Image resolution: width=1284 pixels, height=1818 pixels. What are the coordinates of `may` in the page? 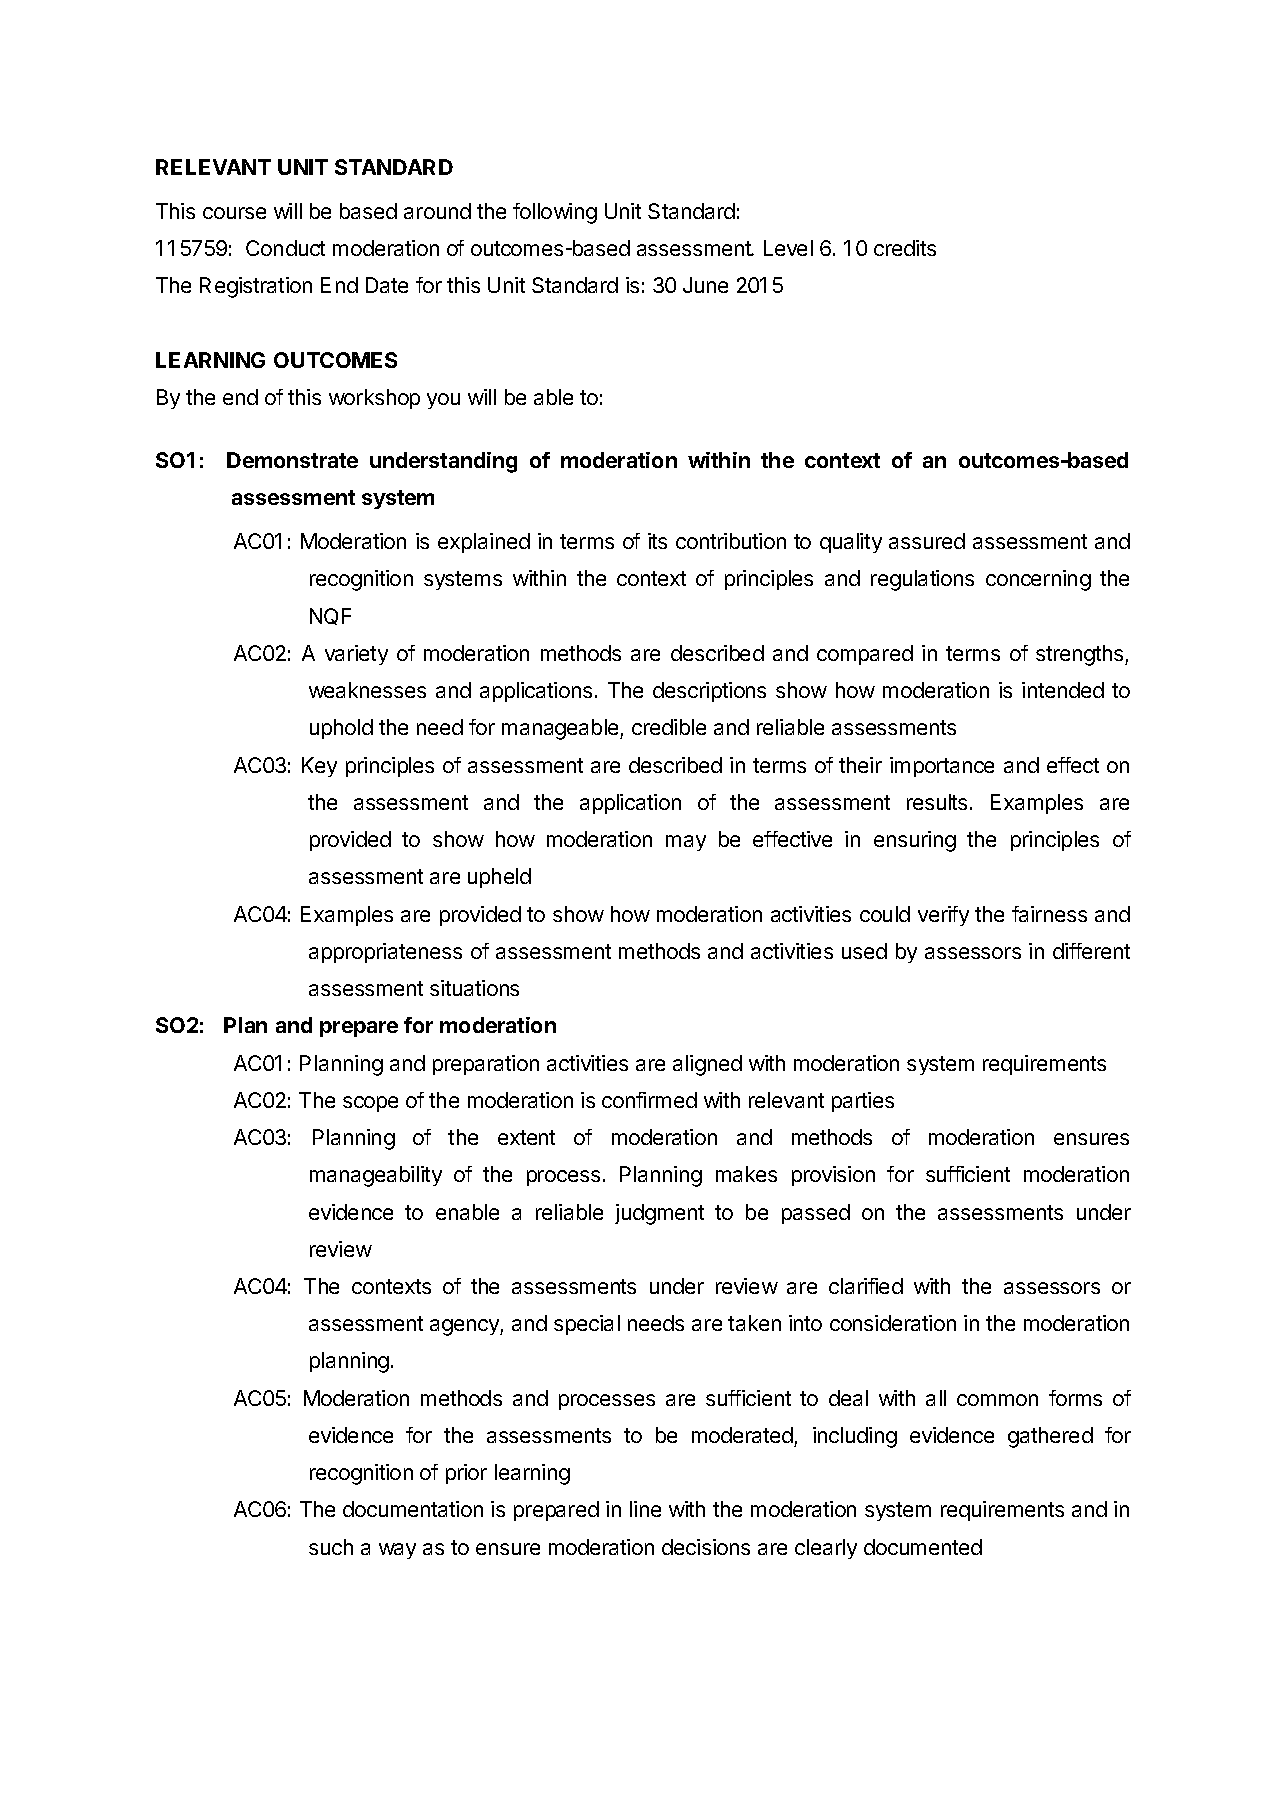 It's located at (686, 843).
